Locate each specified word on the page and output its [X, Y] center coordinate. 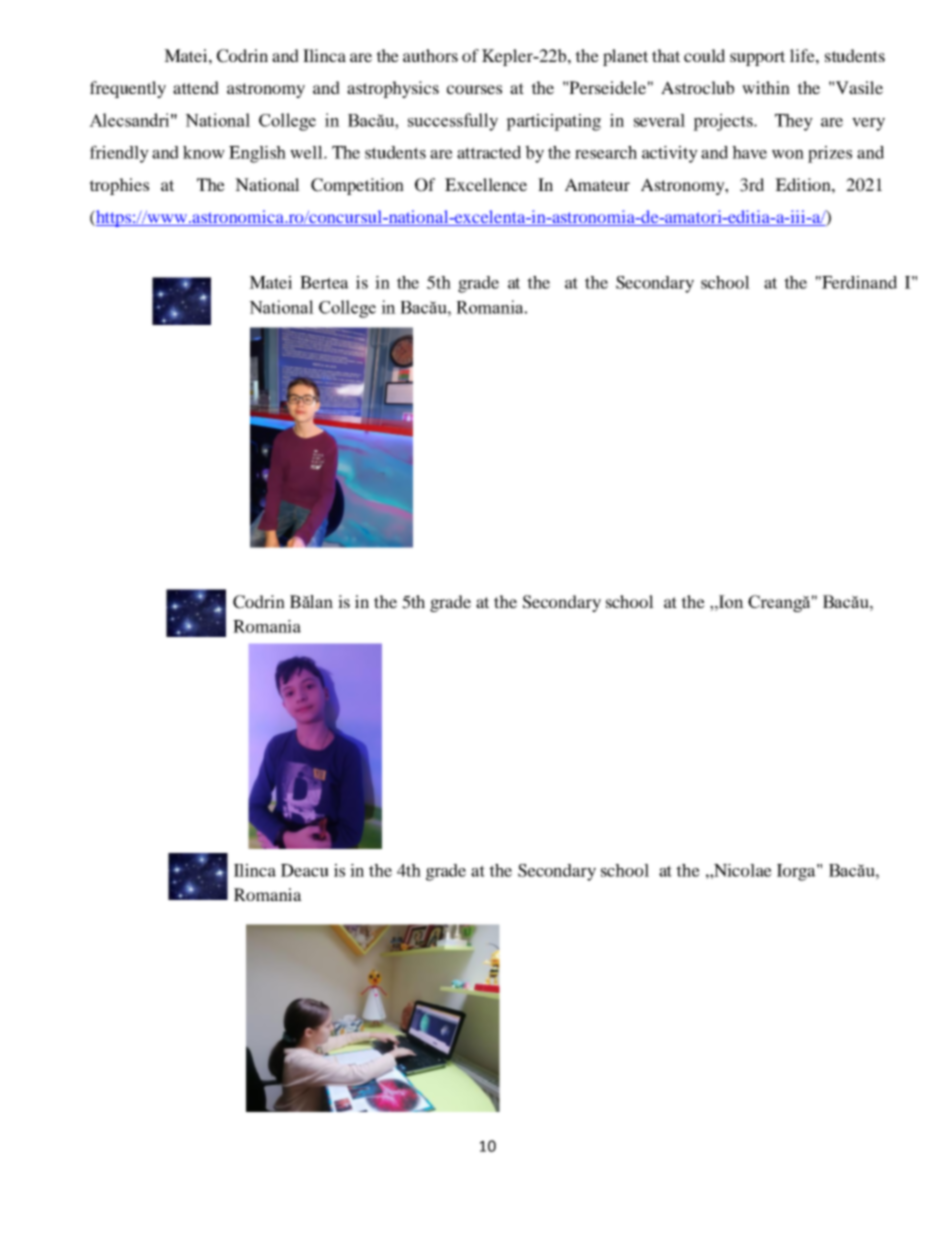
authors [430, 55]
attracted [489, 152]
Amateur [597, 184]
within [766, 87]
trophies [119, 186]
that [666, 55]
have [749, 152]
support [757, 58]
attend [196, 87]
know [204, 152]
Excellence [486, 184]
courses [474, 89]
